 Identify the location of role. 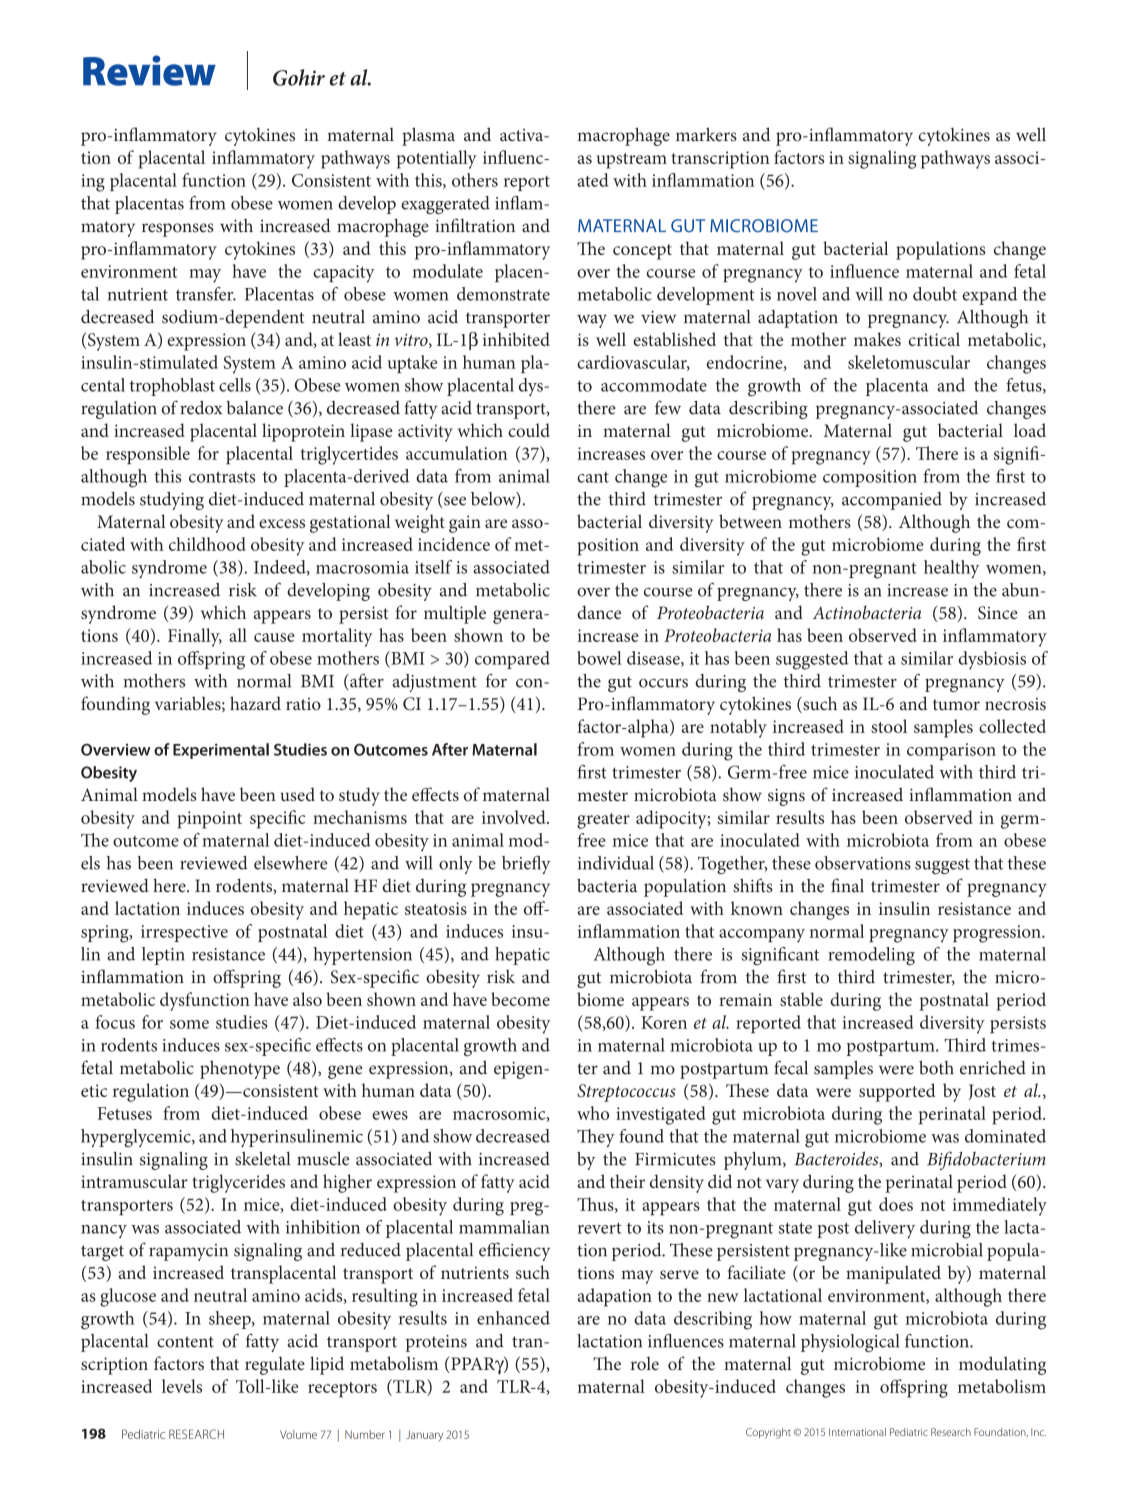
(645, 1364).
